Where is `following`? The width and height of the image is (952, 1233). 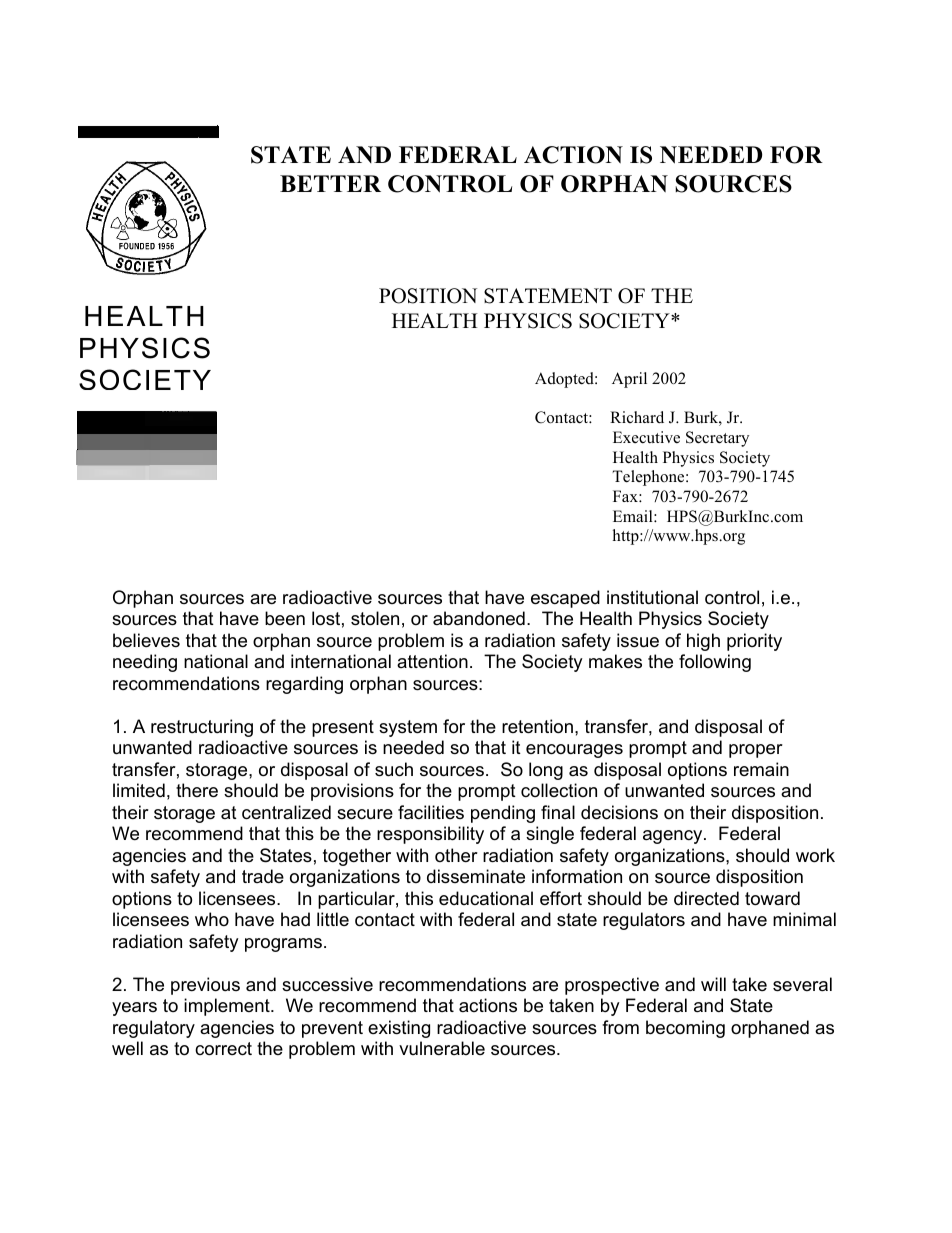 following is located at coordinates (715, 663).
